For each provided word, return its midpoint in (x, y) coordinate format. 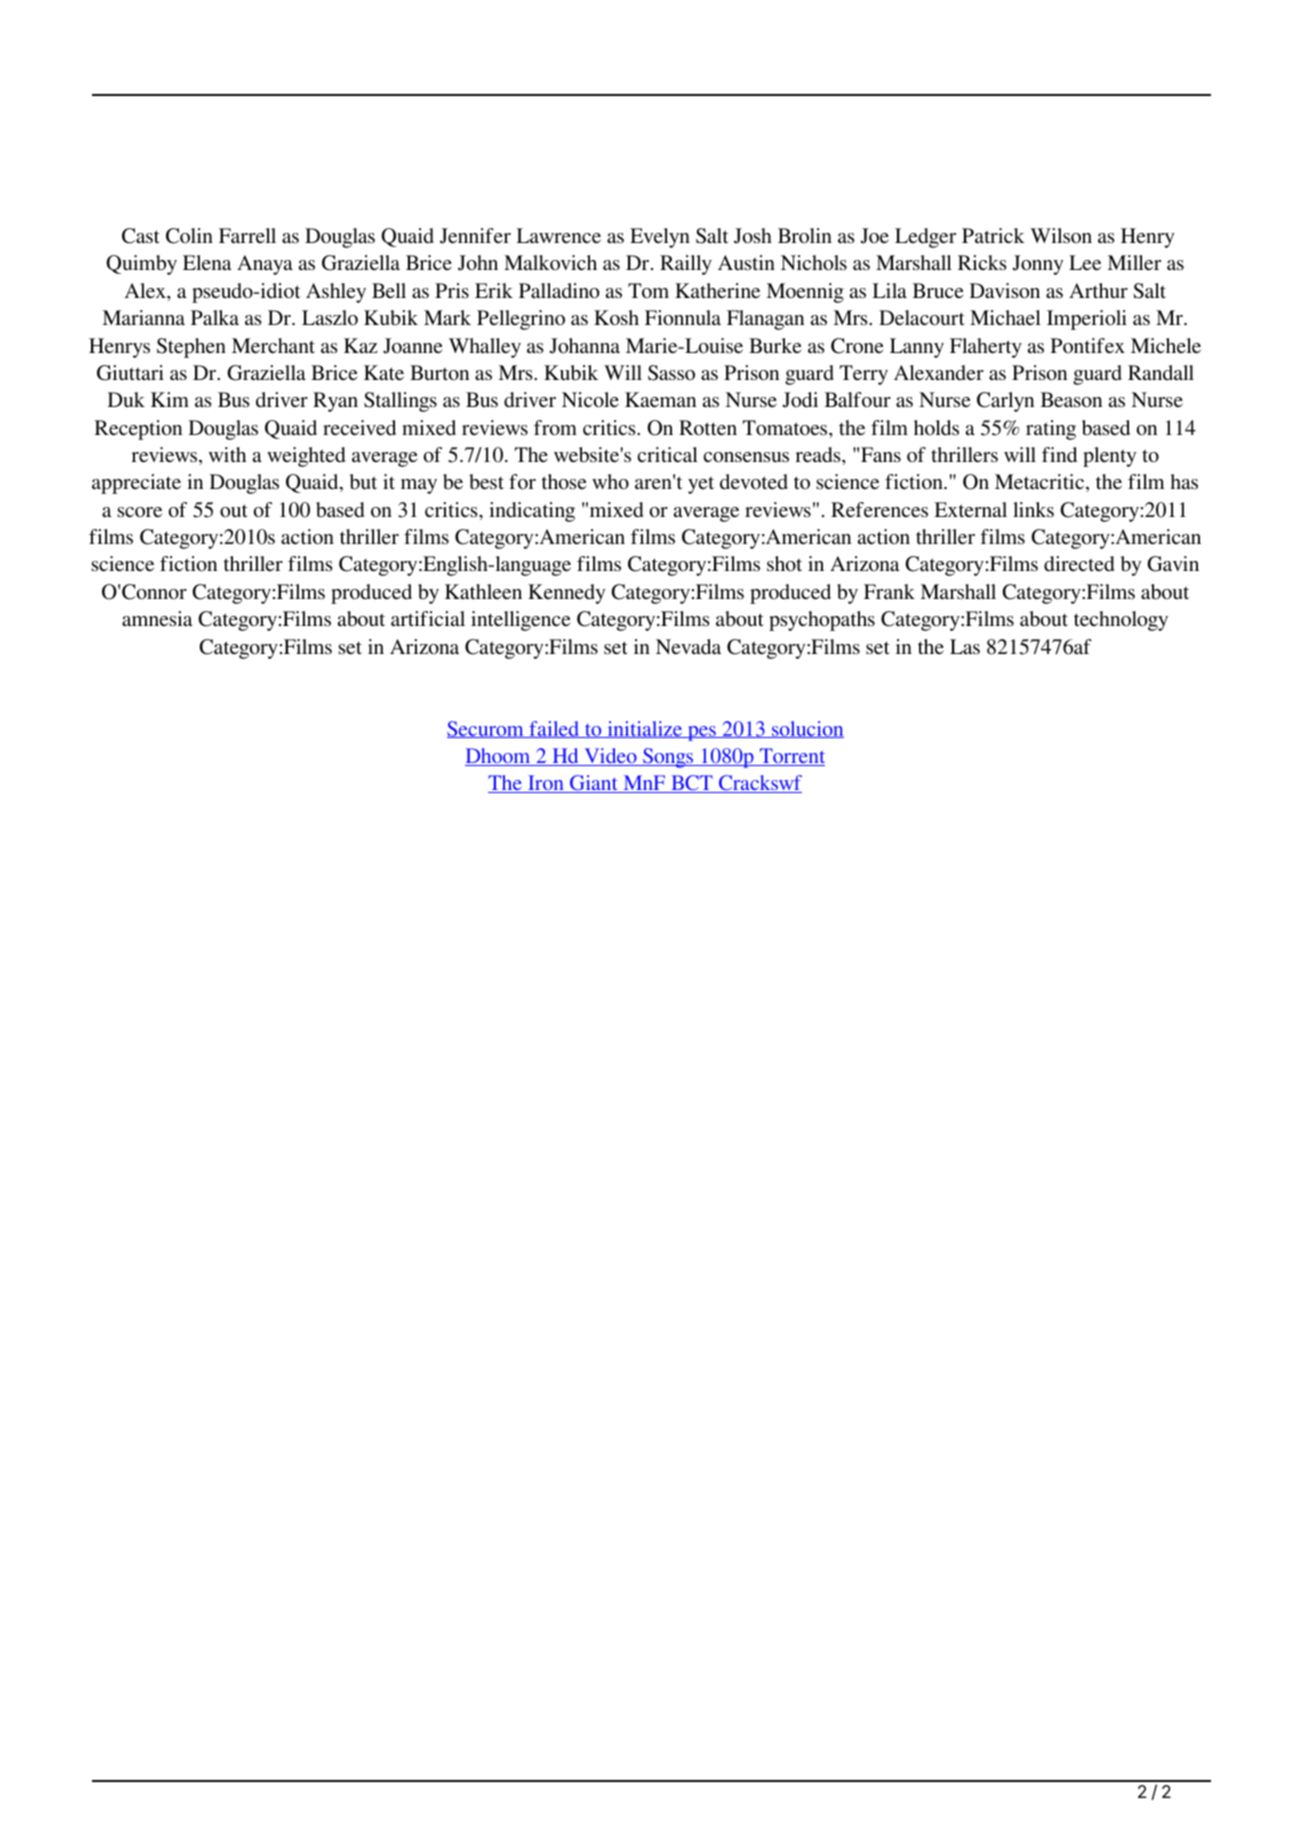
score (139, 512)
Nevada (688, 647)
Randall (1161, 372)
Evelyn (660, 238)
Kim (170, 399)
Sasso (671, 373)
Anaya (265, 265)
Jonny (1038, 265)
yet (701, 485)
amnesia (157, 618)
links (1033, 510)
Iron (546, 784)
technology (1121, 621)
